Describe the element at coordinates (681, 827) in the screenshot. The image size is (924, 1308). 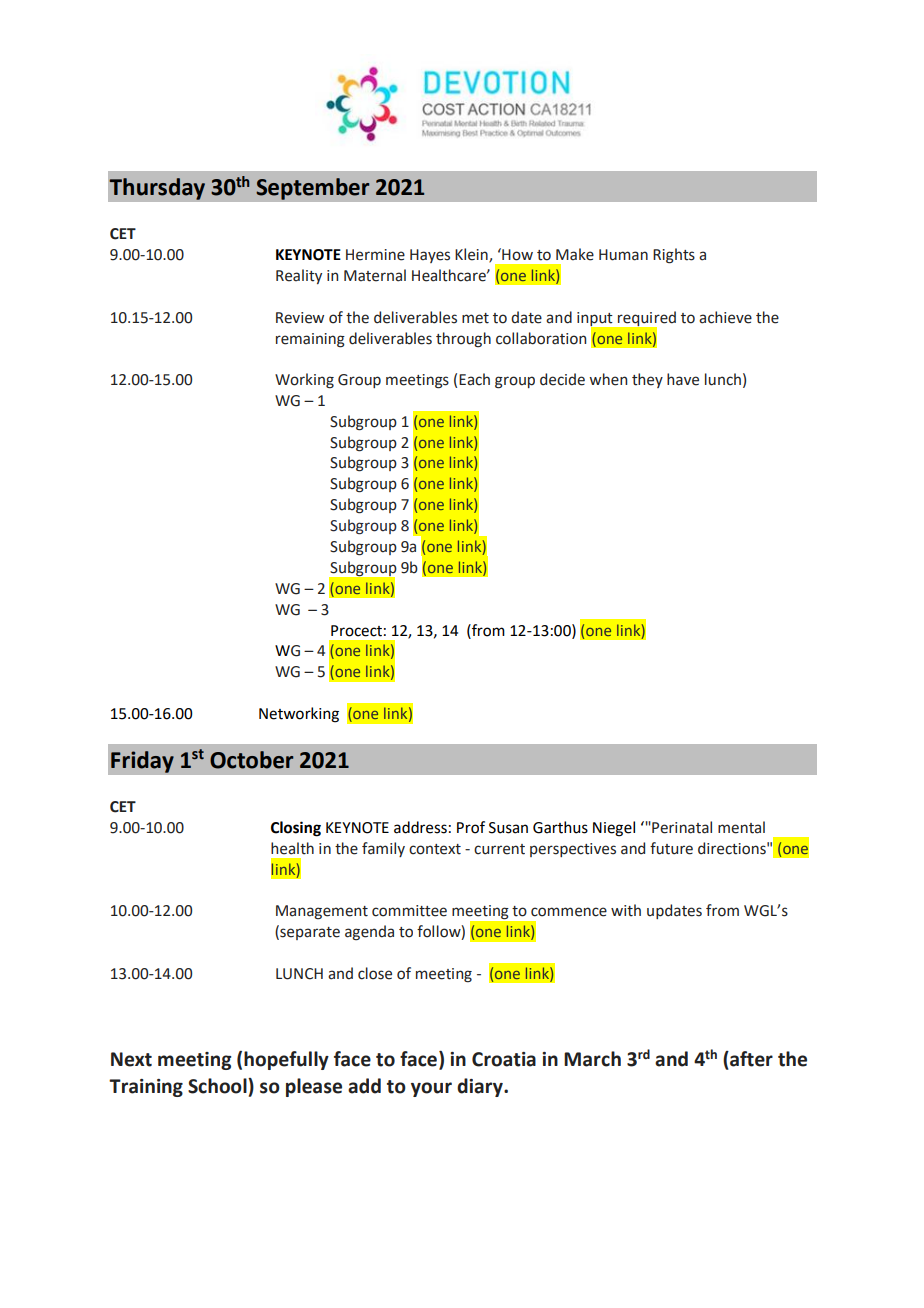
I see `Perinatal` at that location.
